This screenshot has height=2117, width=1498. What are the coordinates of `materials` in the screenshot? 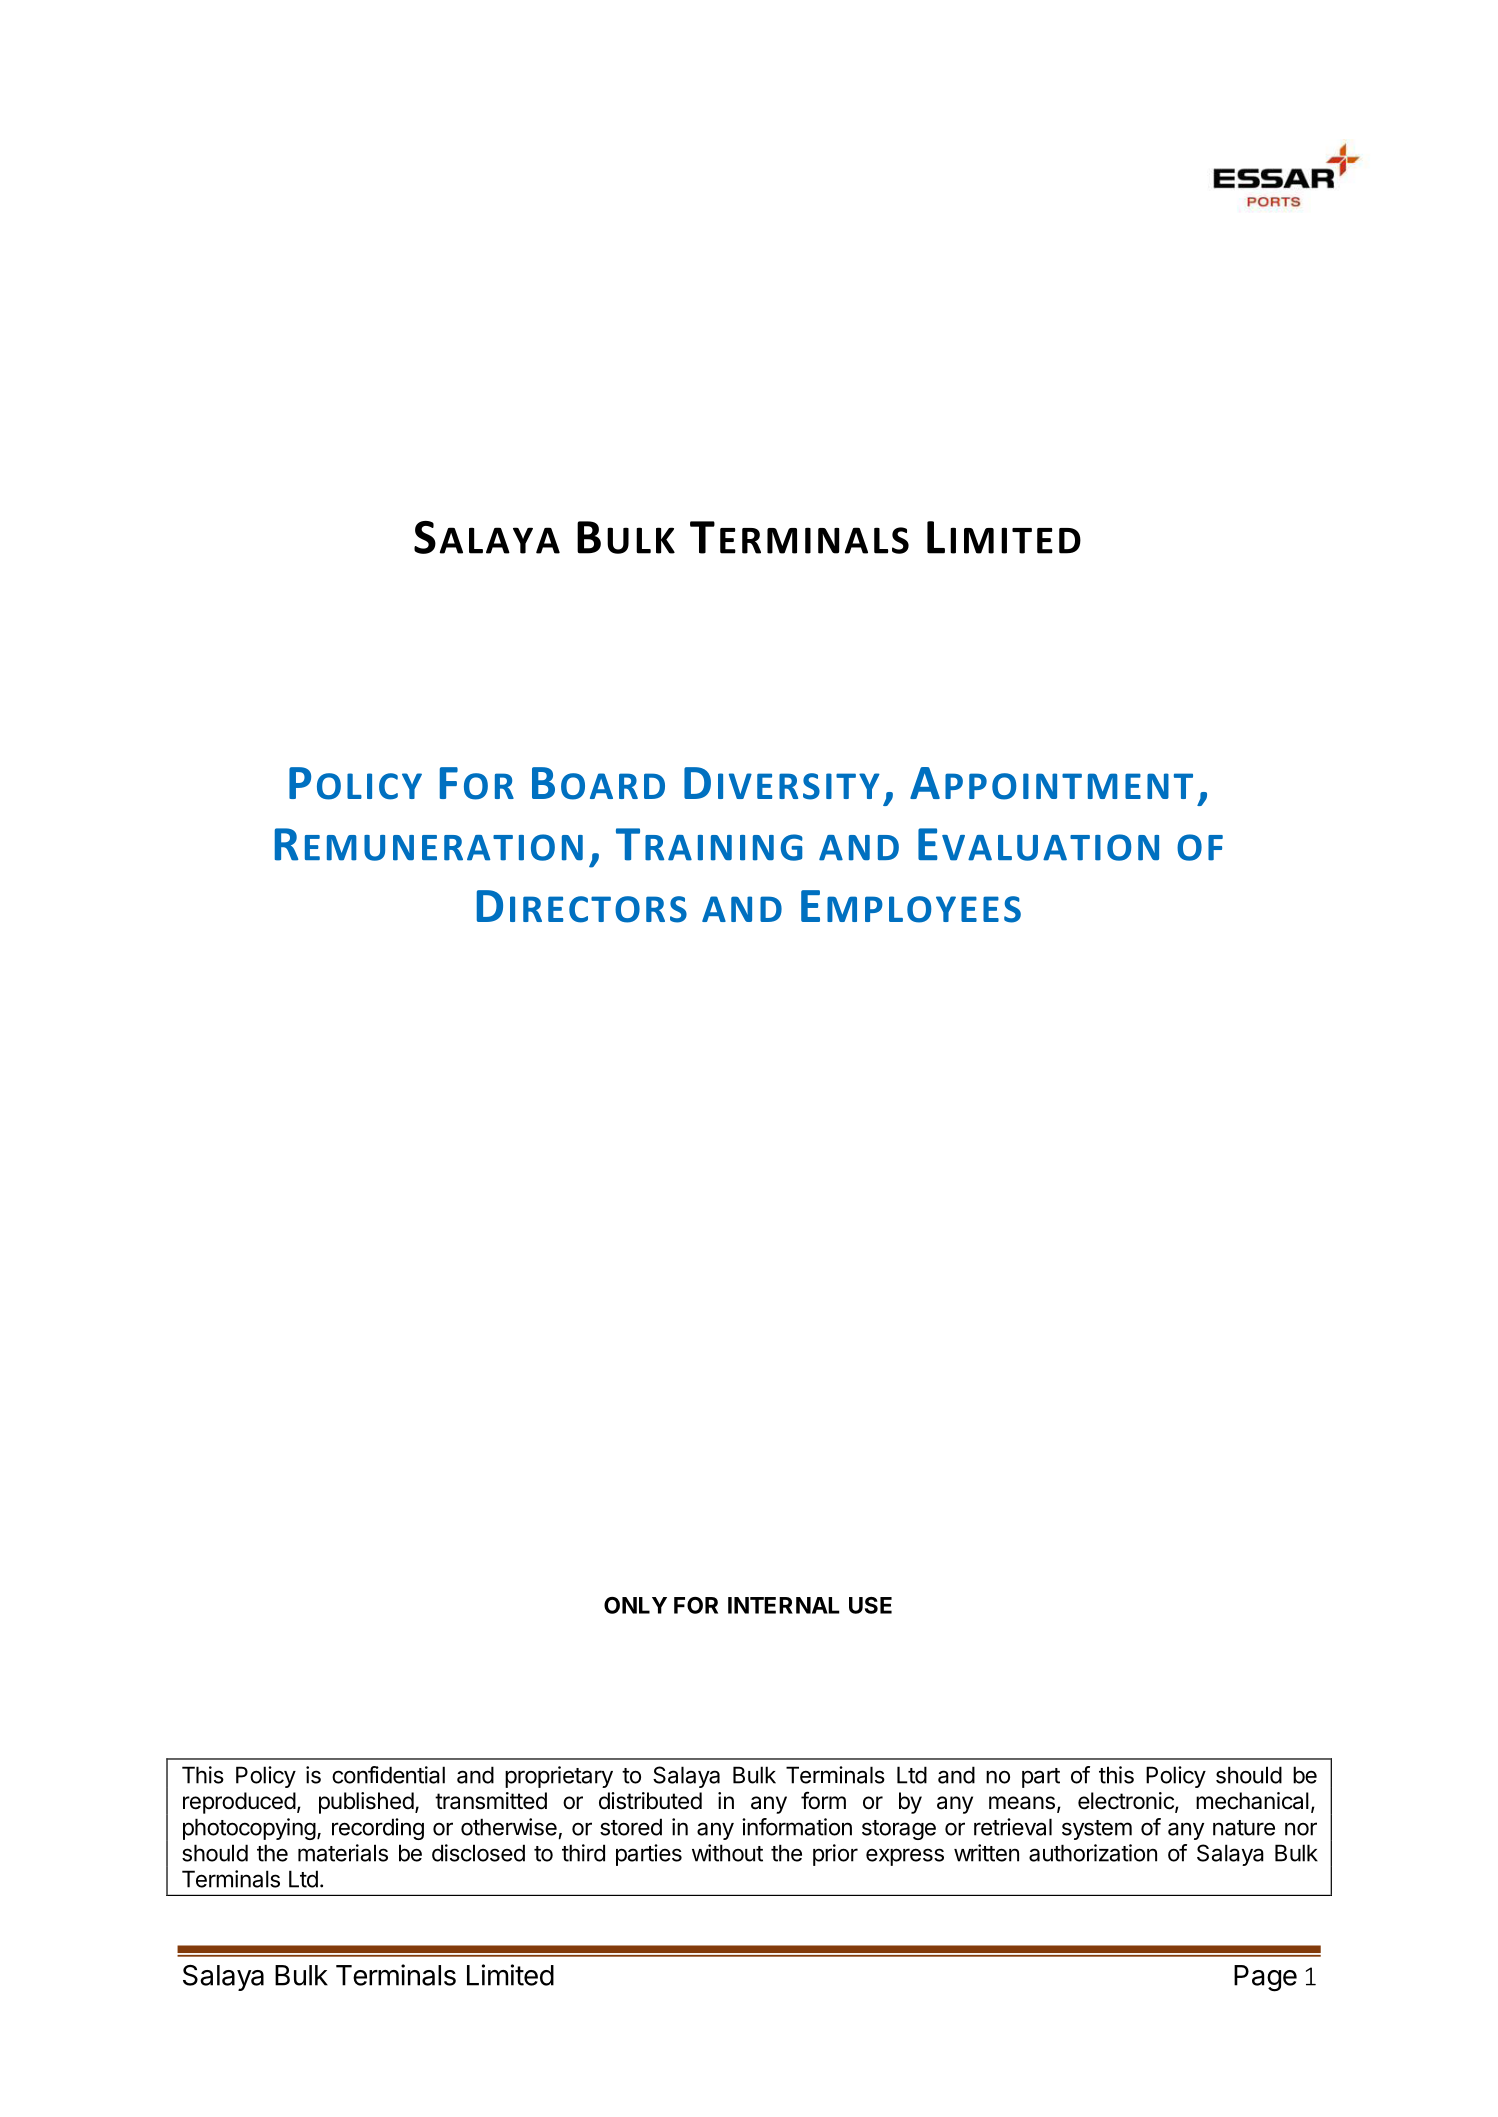 It's located at (343, 1853).
